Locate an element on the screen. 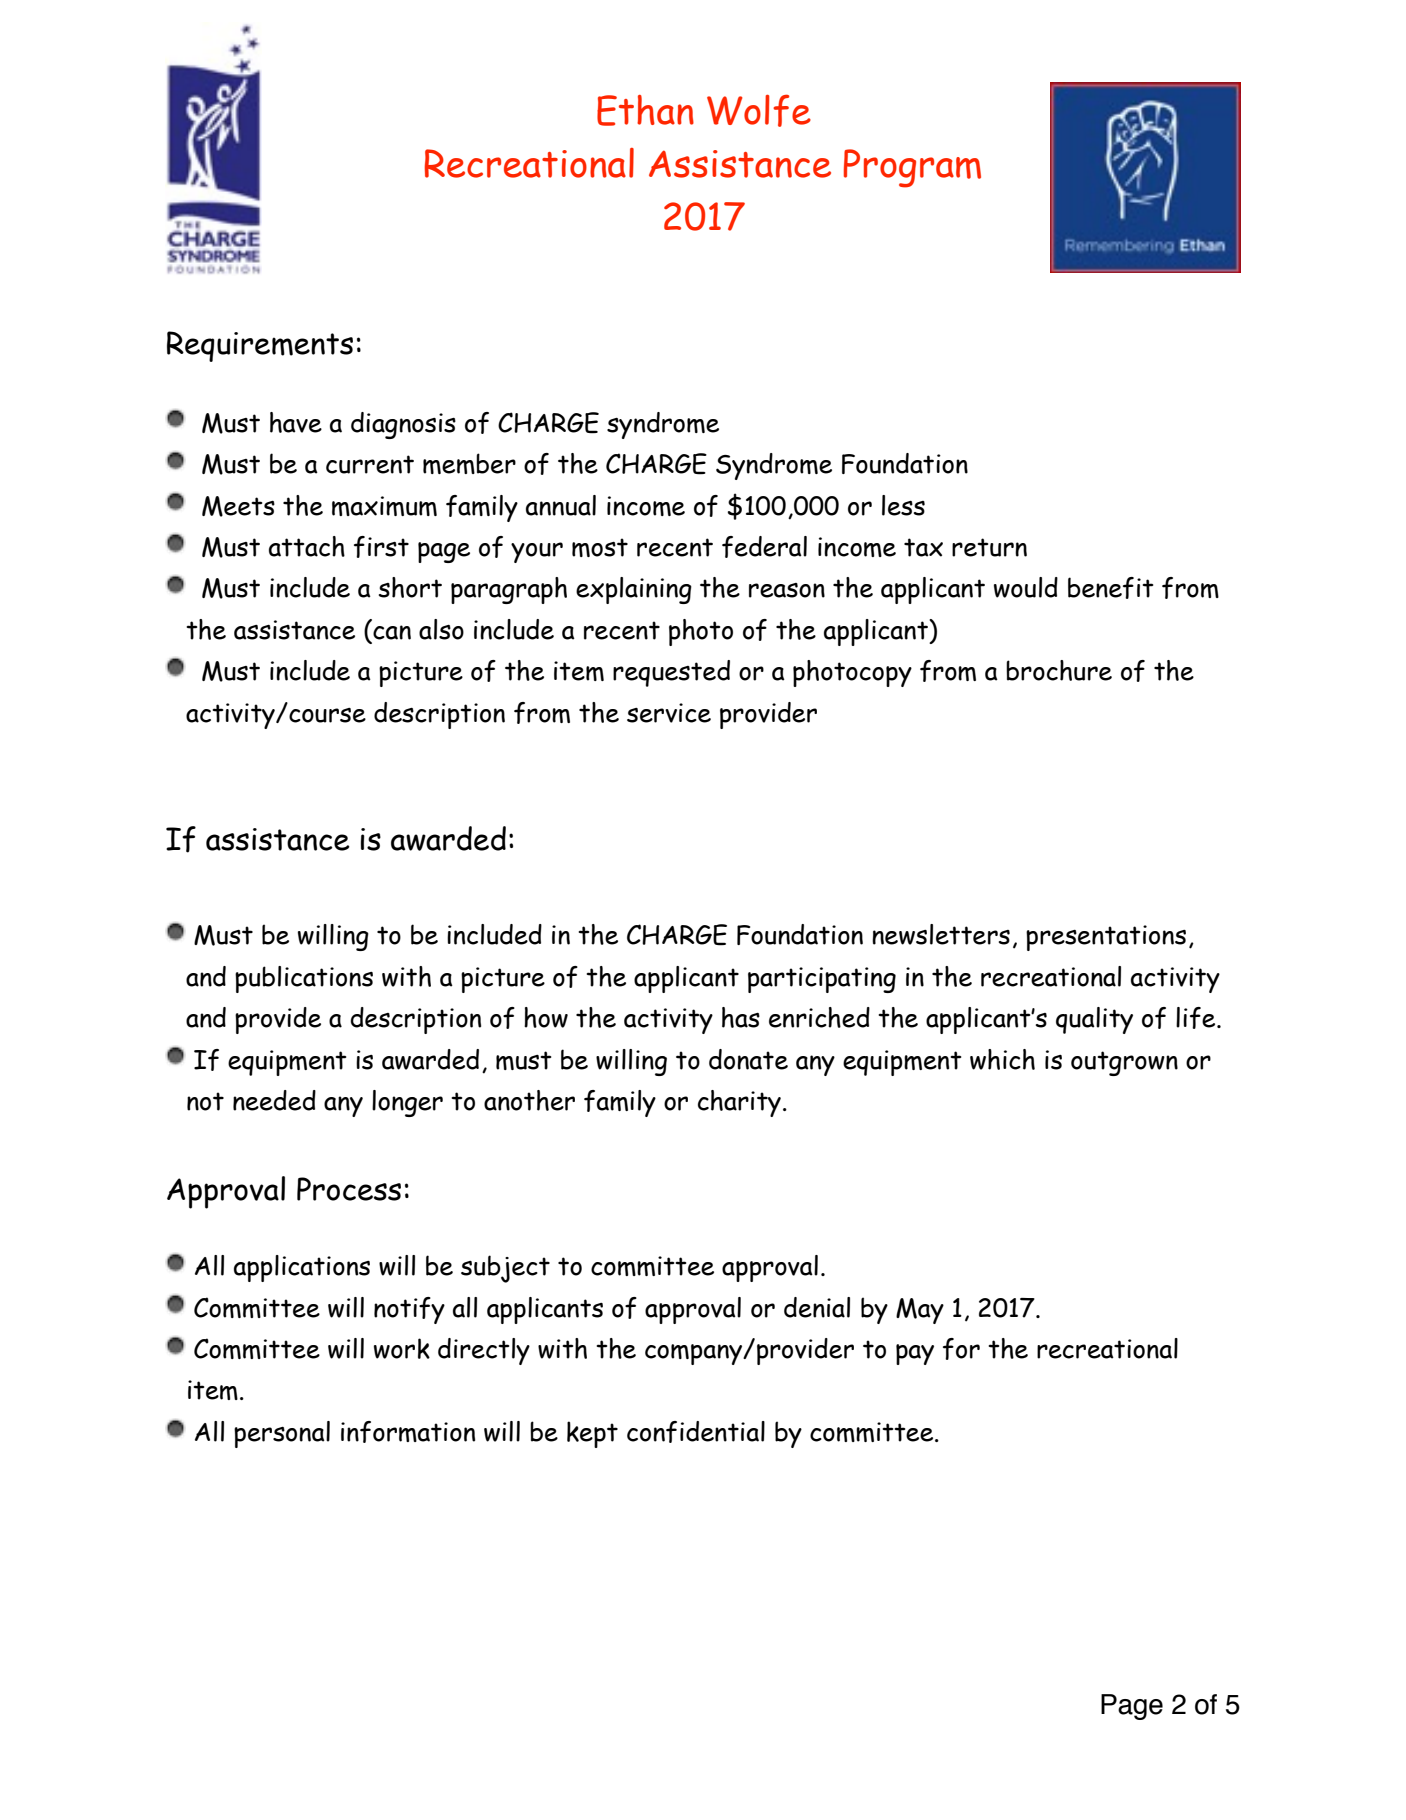 The height and width of the screenshot is (1820, 1406). publications is located at coordinates (304, 979).
